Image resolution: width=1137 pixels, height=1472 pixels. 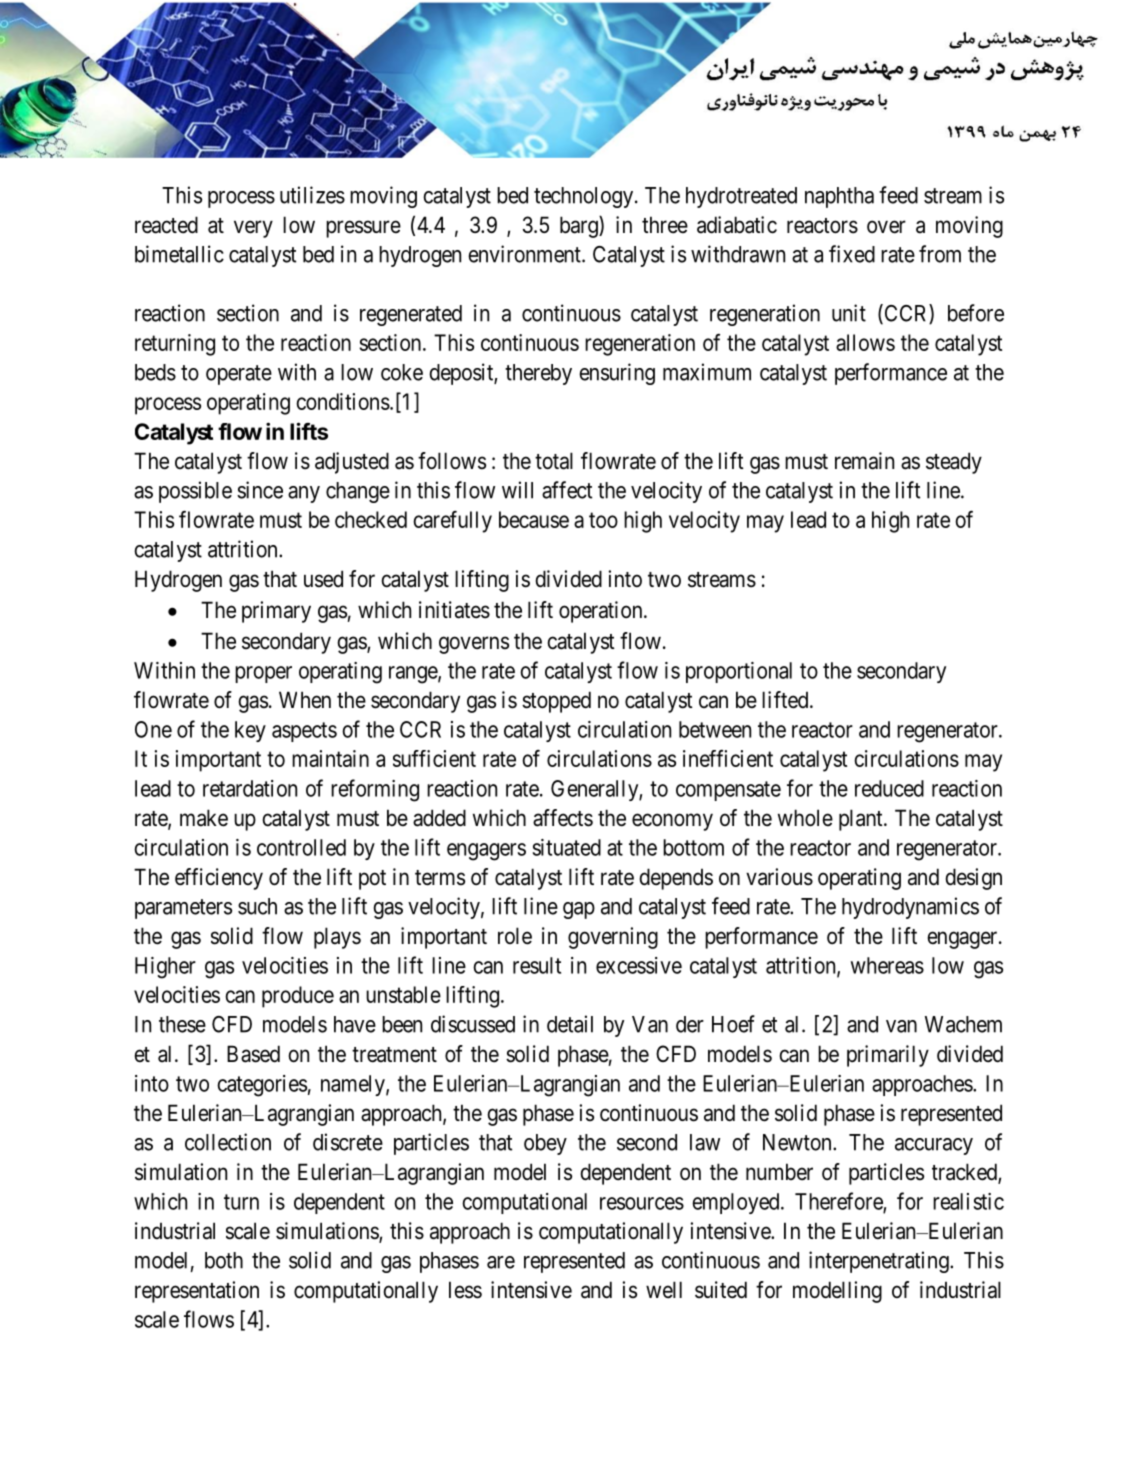 I want to click on fixed, so click(x=852, y=254).
